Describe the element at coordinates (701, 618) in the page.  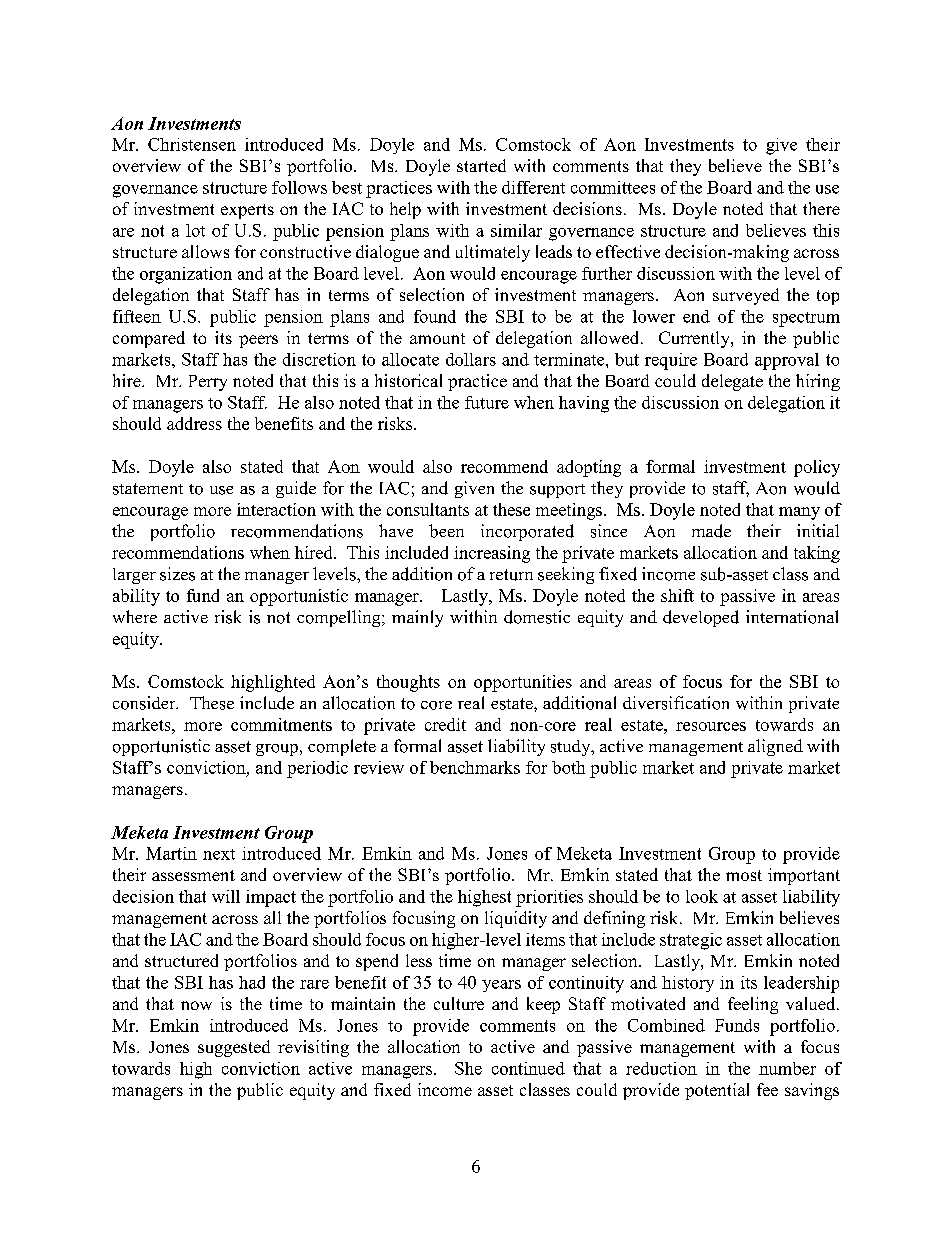
I see `developed` at that location.
